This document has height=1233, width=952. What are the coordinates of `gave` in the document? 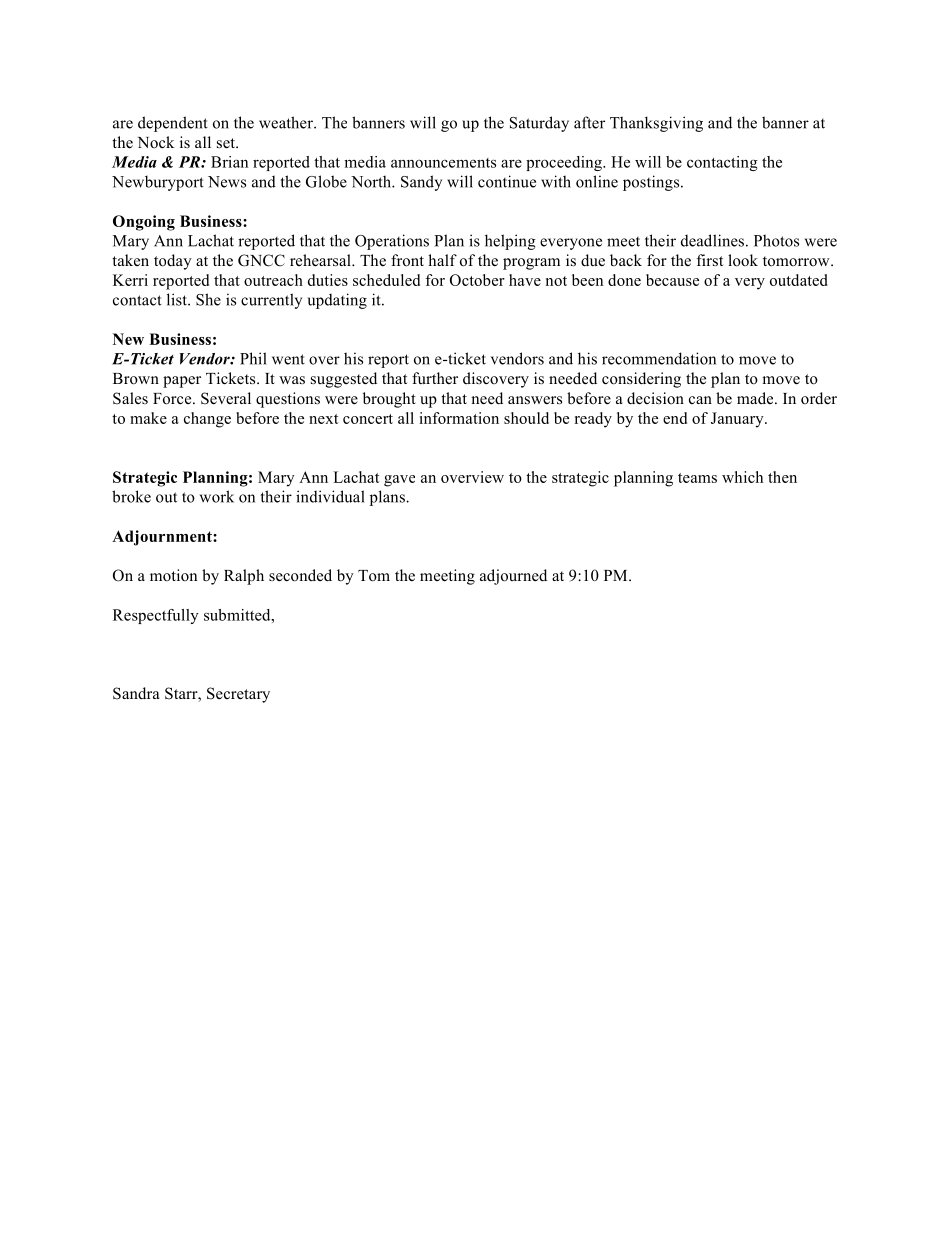 It's located at (399, 481).
